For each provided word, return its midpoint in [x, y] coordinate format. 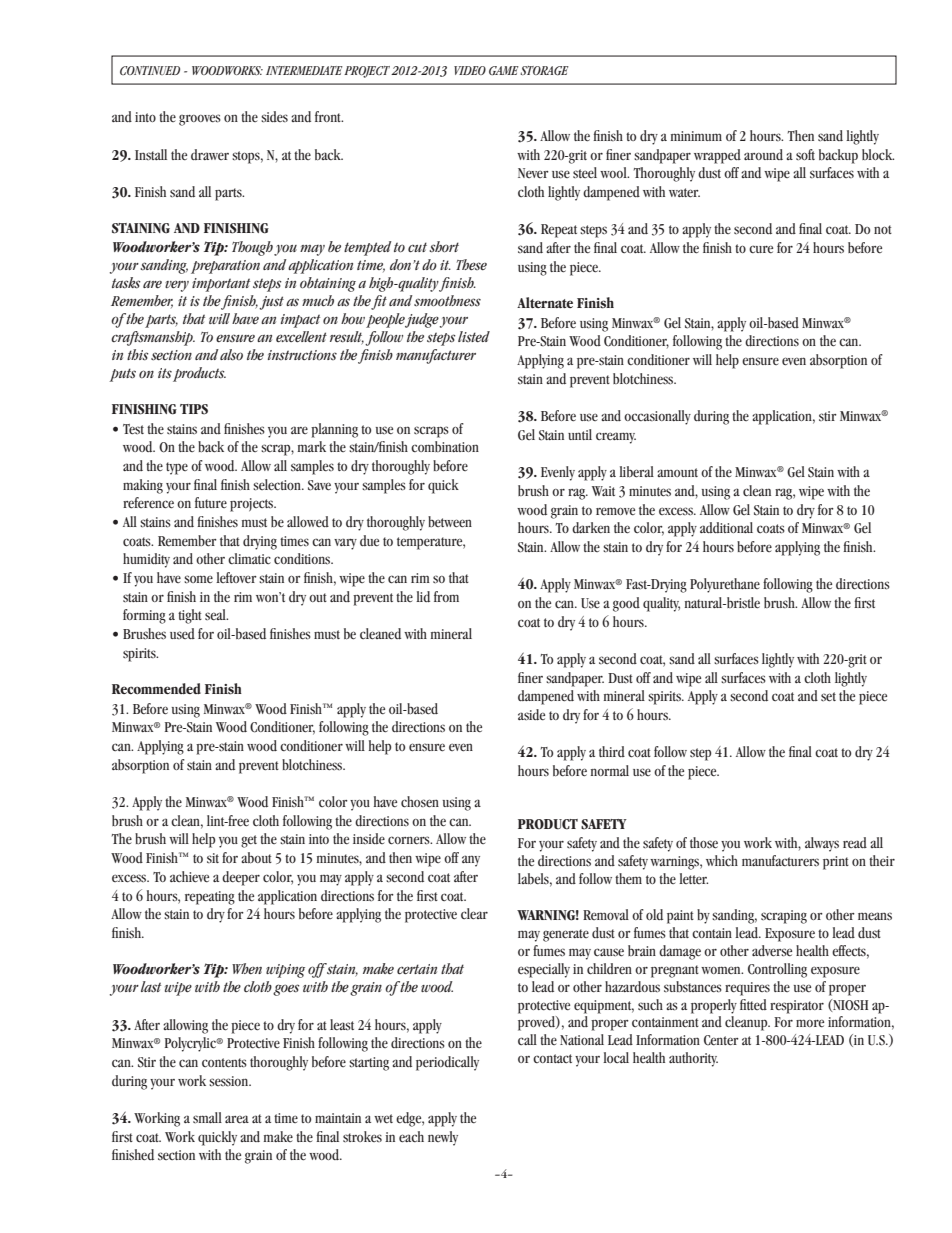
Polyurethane [725, 585]
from [446, 596]
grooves [200, 120]
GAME [504, 70]
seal [216, 614]
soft [805, 154]
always [822, 844]
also [231, 355]
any [471, 861]
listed [474, 336]
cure [761, 249]
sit [213, 858]
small [207, 1117]
